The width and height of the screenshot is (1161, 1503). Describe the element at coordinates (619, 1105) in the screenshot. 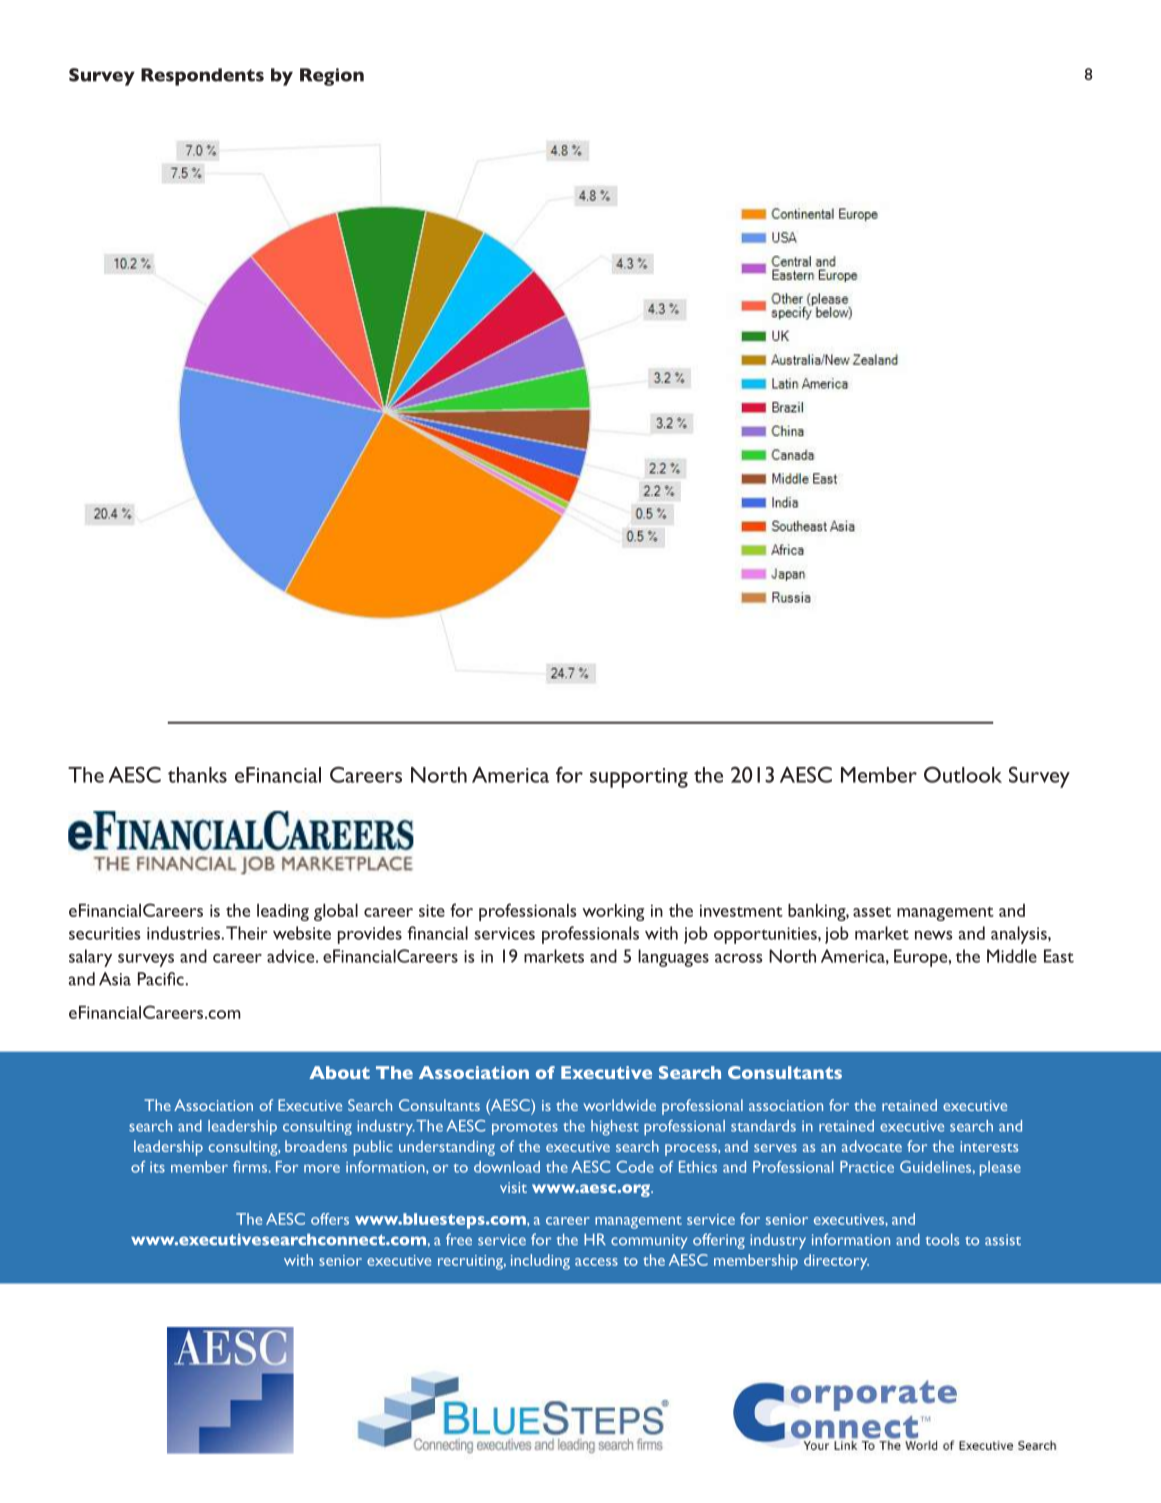

I see `worldwide` at that location.
